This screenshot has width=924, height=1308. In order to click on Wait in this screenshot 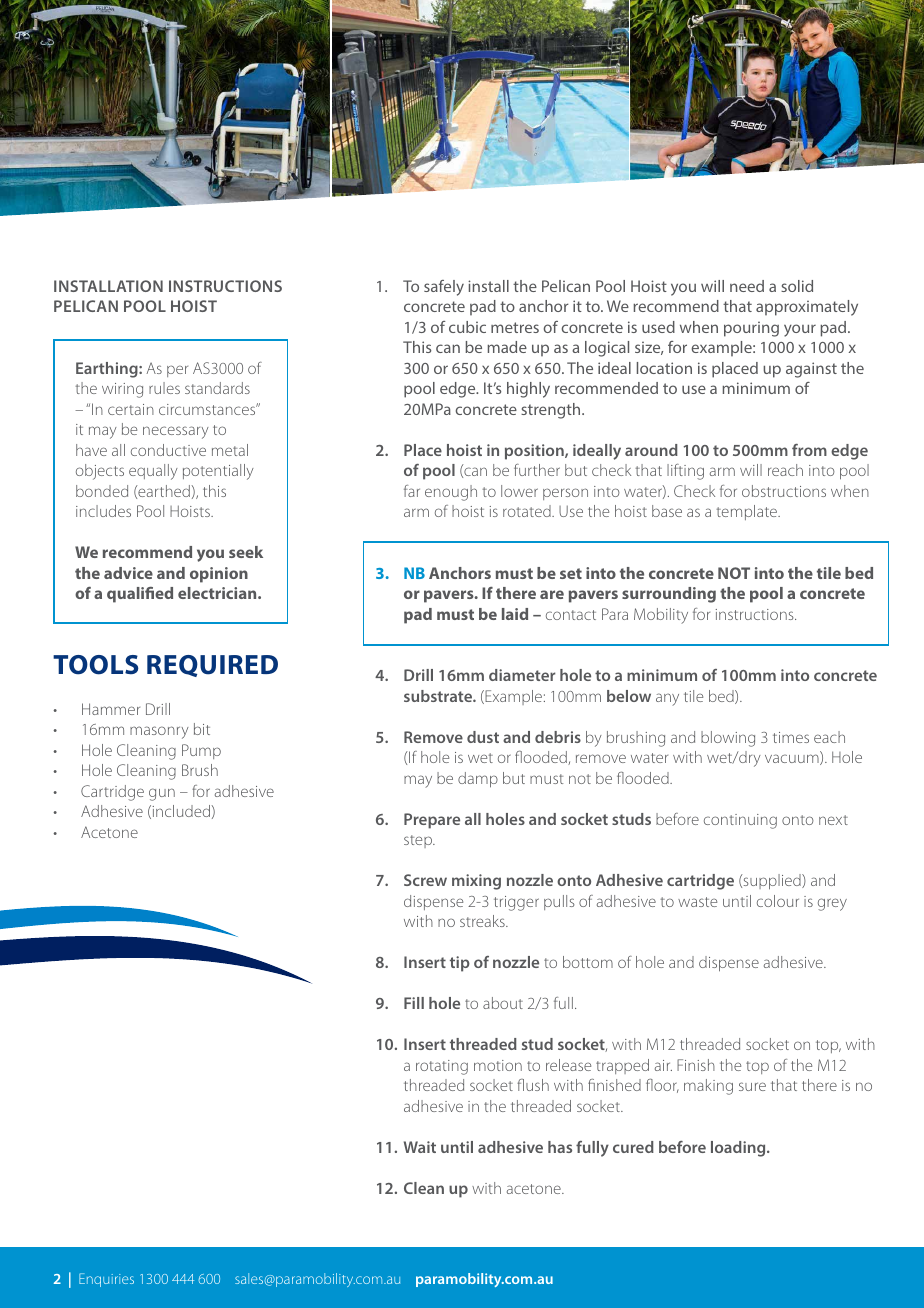, I will do `click(420, 1147)`.
